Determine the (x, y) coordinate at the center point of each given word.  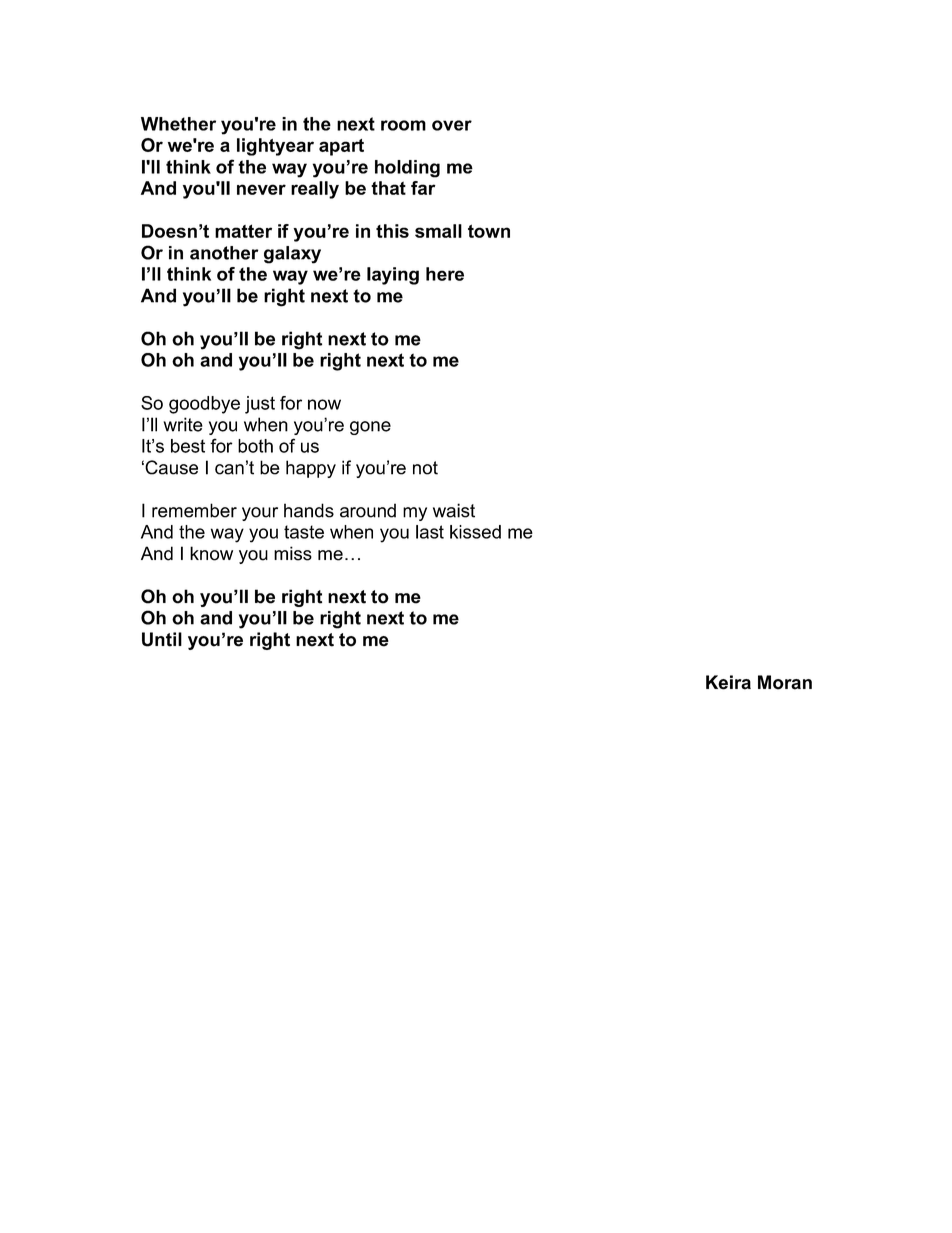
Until (162, 639)
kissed (475, 532)
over (452, 125)
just (260, 405)
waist (454, 510)
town (489, 231)
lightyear (275, 147)
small (438, 231)
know (211, 553)
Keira (728, 682)
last (430, 532)
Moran (785, 682)
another (224, 253)
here (445, 274)
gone (370, 428)
